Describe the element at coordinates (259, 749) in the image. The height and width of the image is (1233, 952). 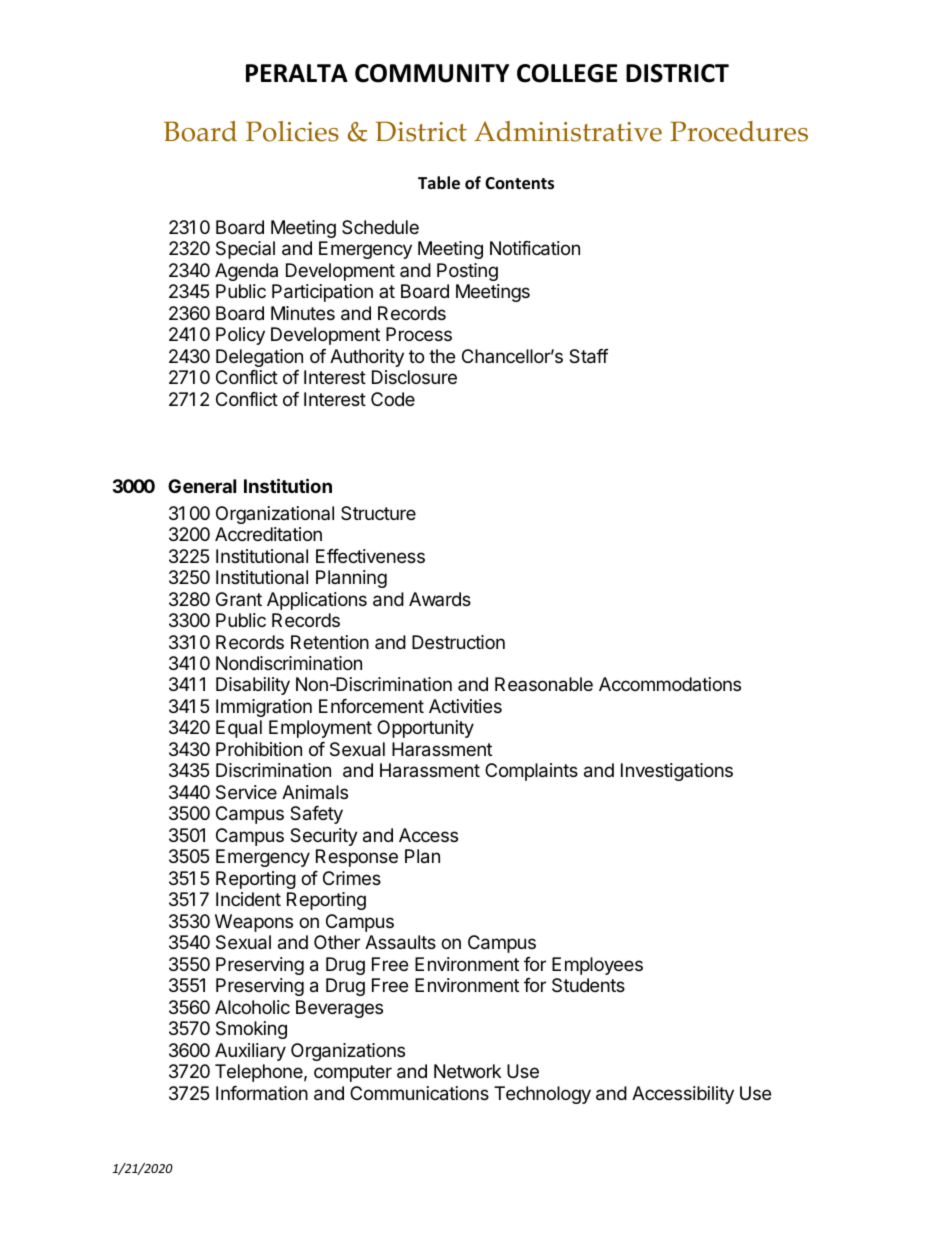
I see `Prohibition` at that location.
